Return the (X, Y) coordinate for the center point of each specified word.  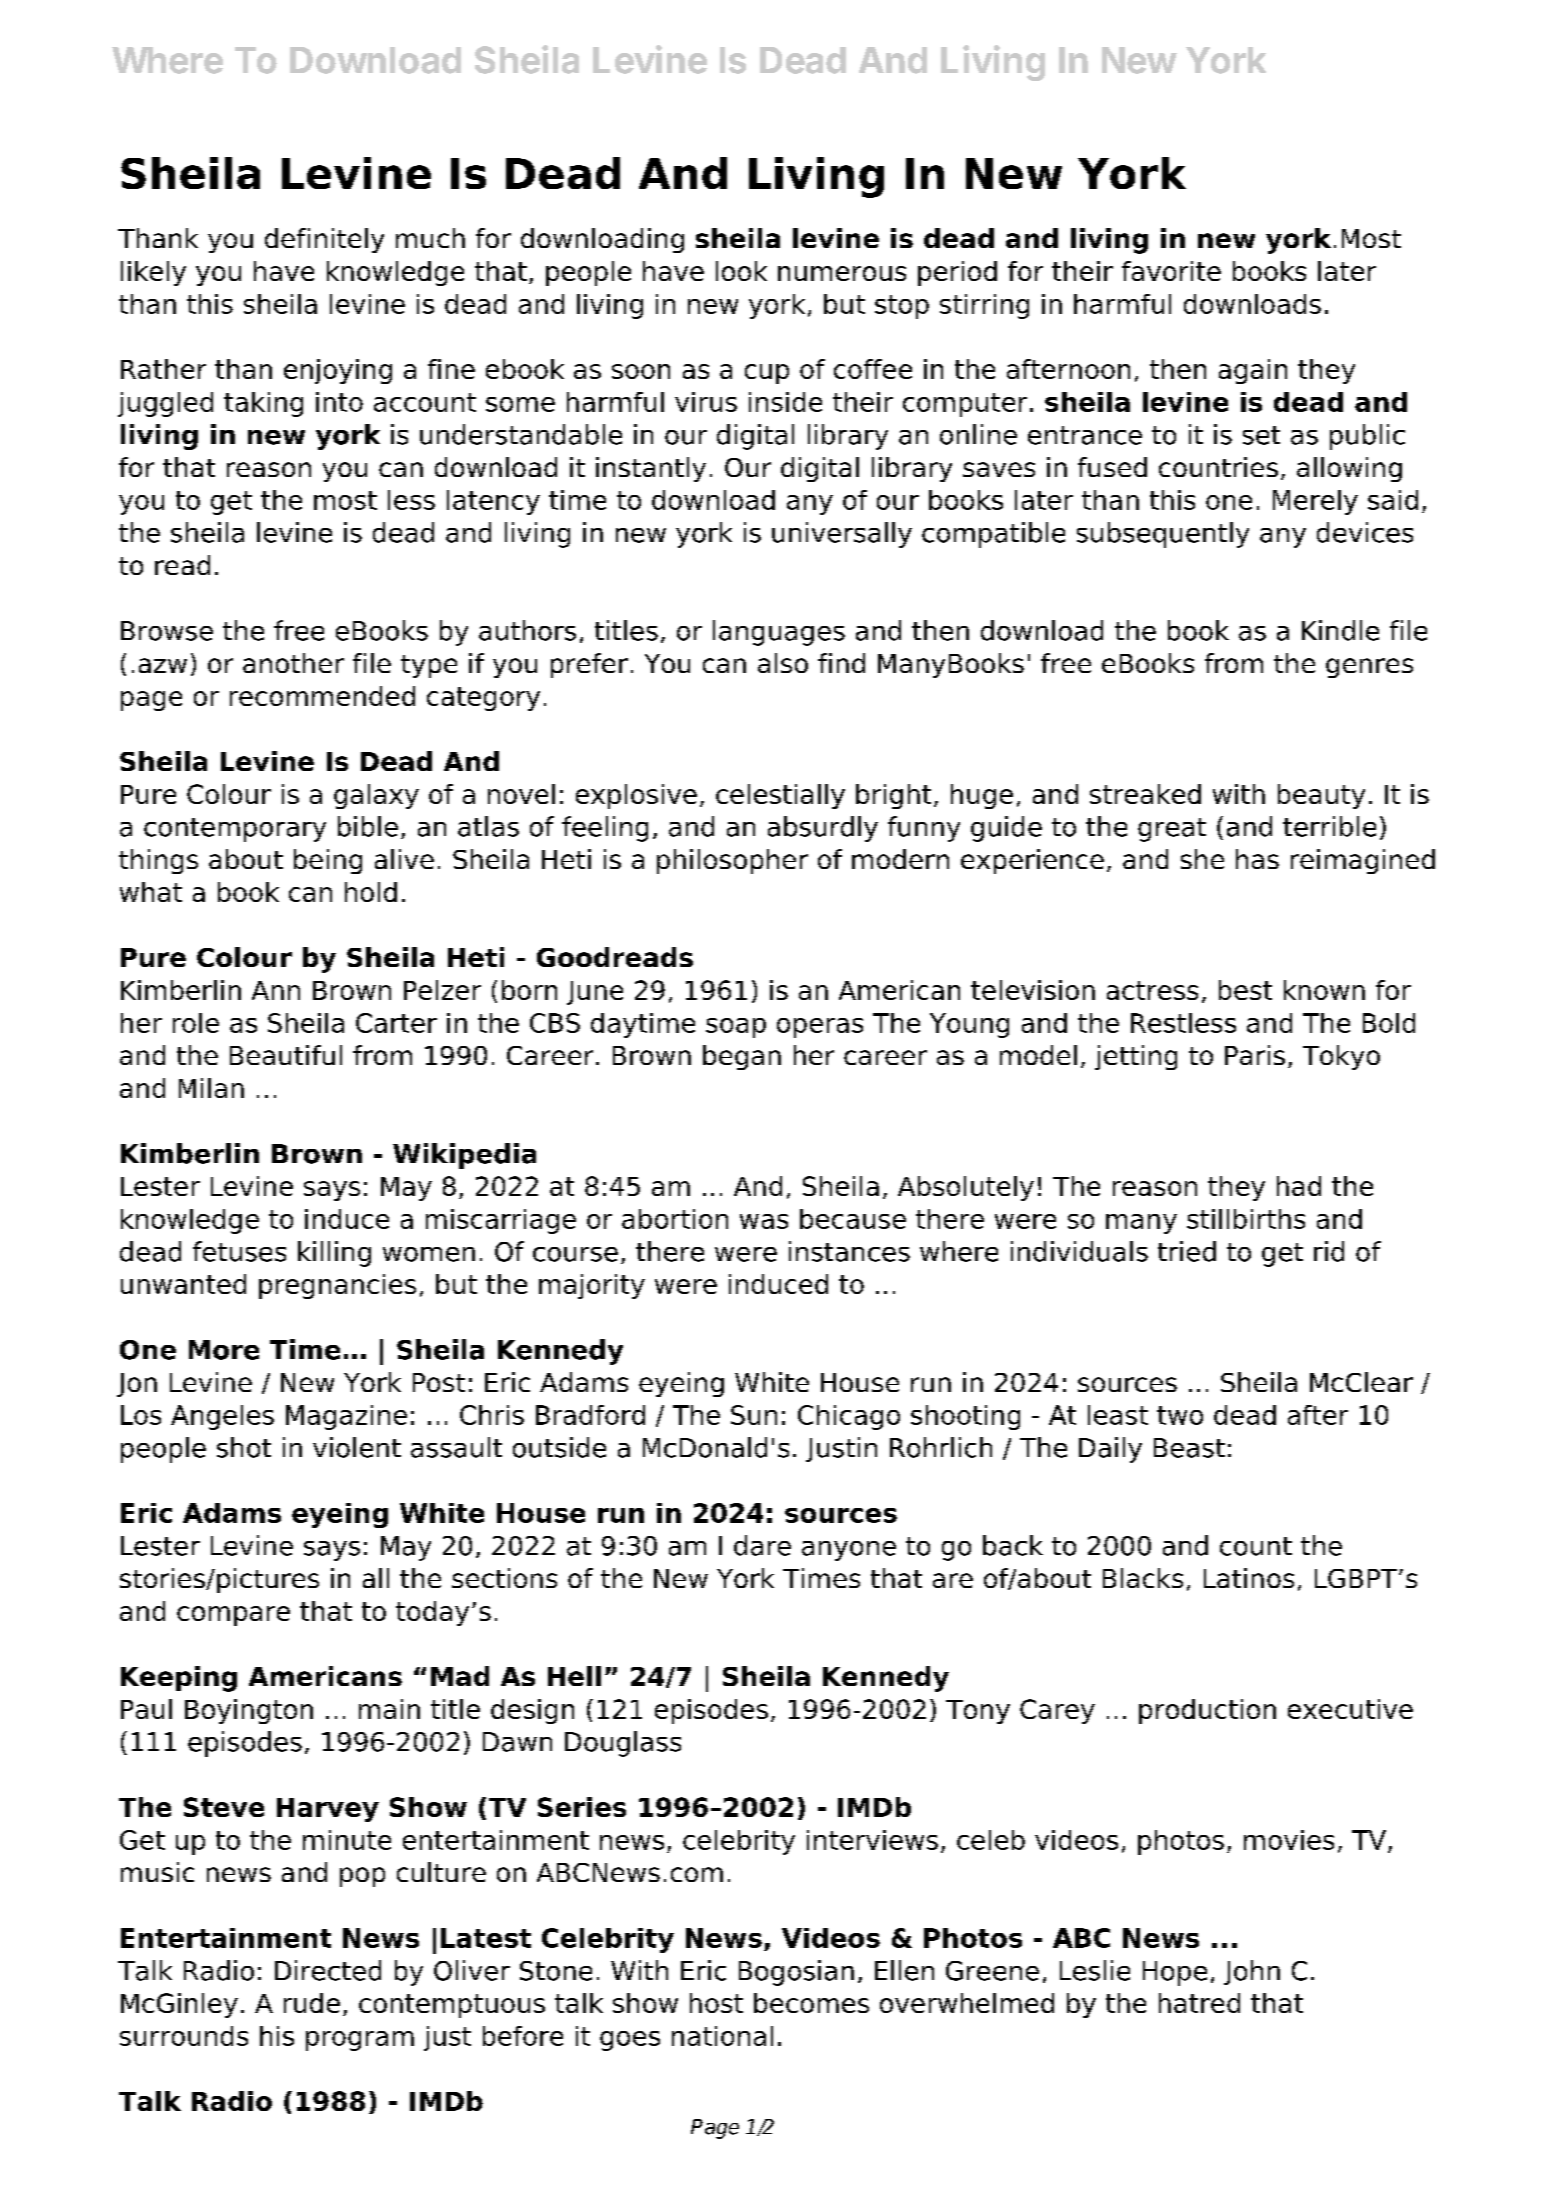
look (741, 271)
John (1252, 1972)
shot (244, 1447)
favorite (1171, 271)
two (1180, 1415)
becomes (811, 2003)
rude (312, 2003)
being (328, 861)
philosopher (732, 861)
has (1257, 859)
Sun (754, 1415)
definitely (324, 240)
